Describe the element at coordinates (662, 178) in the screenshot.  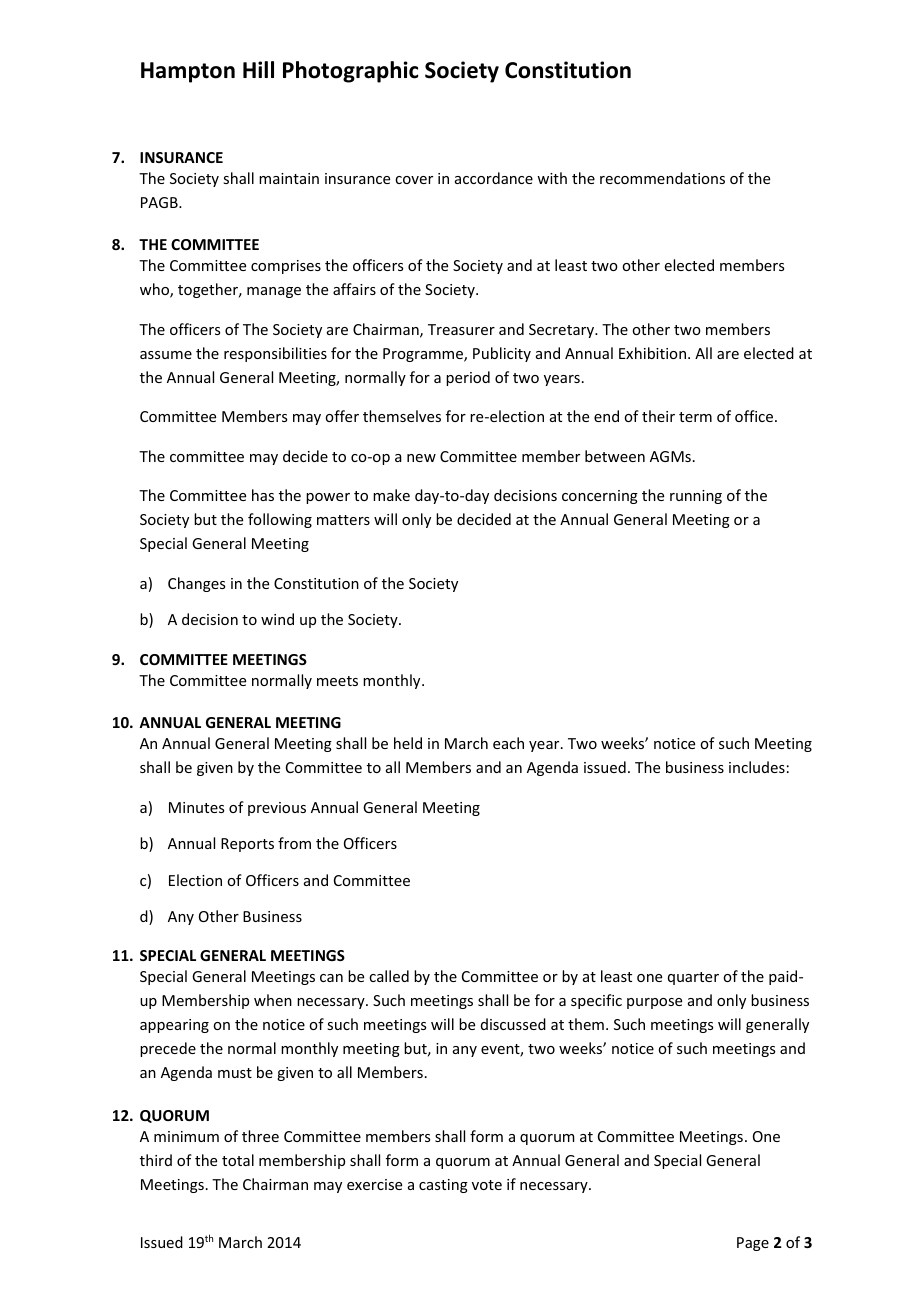
I see `recommendations` at that location.
